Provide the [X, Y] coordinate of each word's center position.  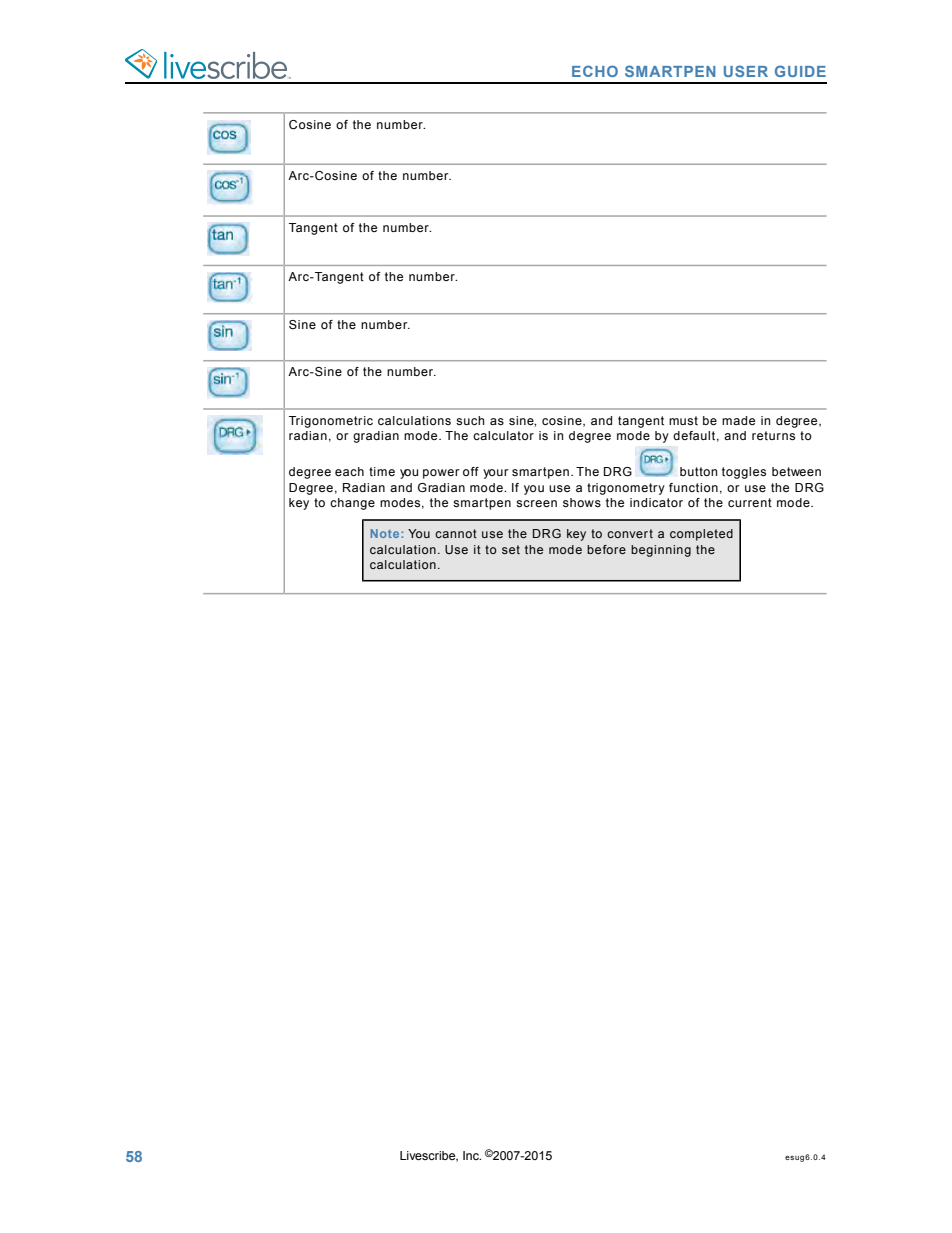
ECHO [595, 71]
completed [701, 535]
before [606, 549]
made [738, 420]
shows [582, 502]
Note [386, 533]
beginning [661, 551]
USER [746, 71]
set [511, 549]
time [382, 471]
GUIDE [800, 71]
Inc [472, 1155]
